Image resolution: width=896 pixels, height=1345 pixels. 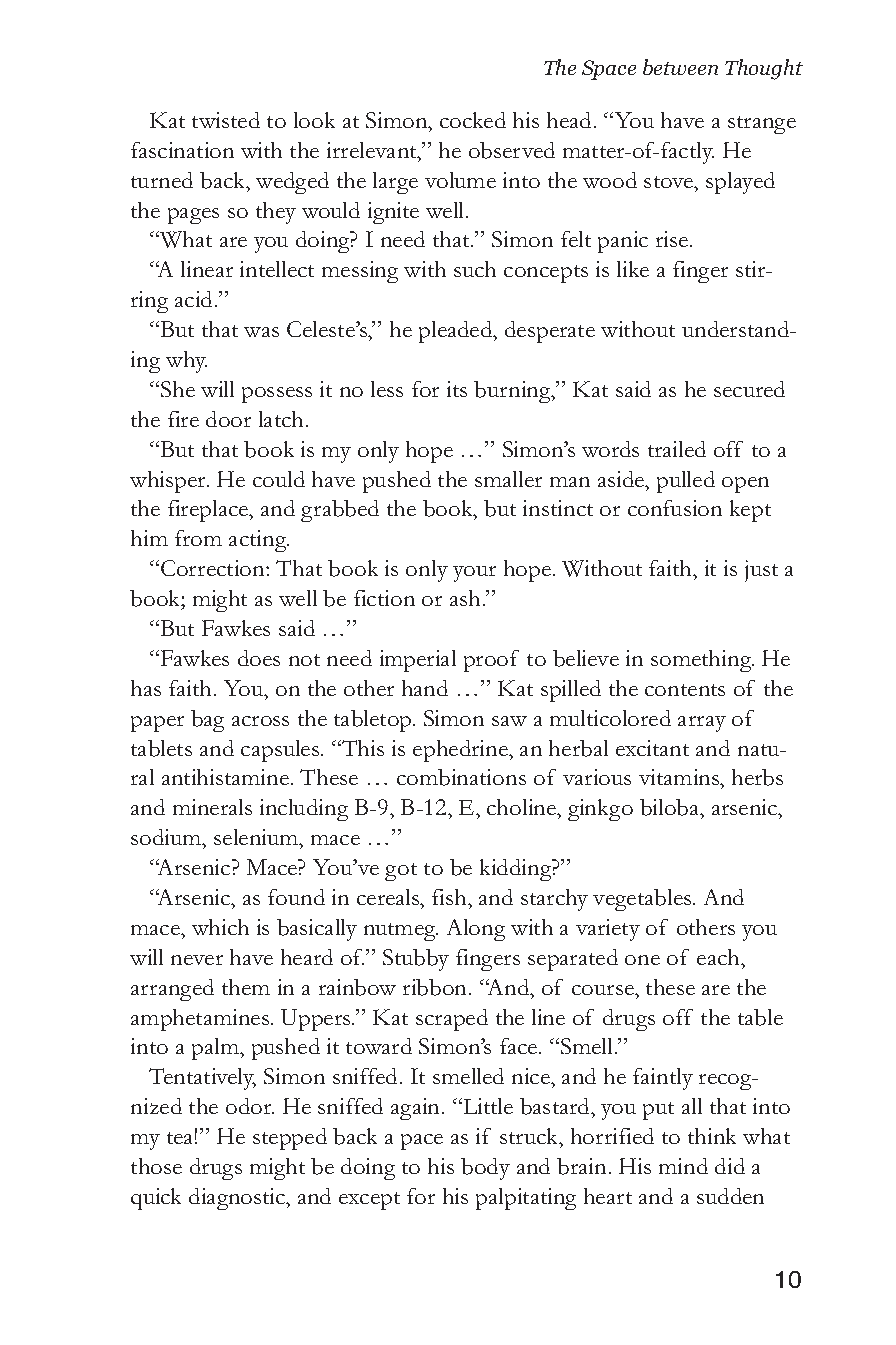 I want to click on twisted, so click(x=226, y=120).
